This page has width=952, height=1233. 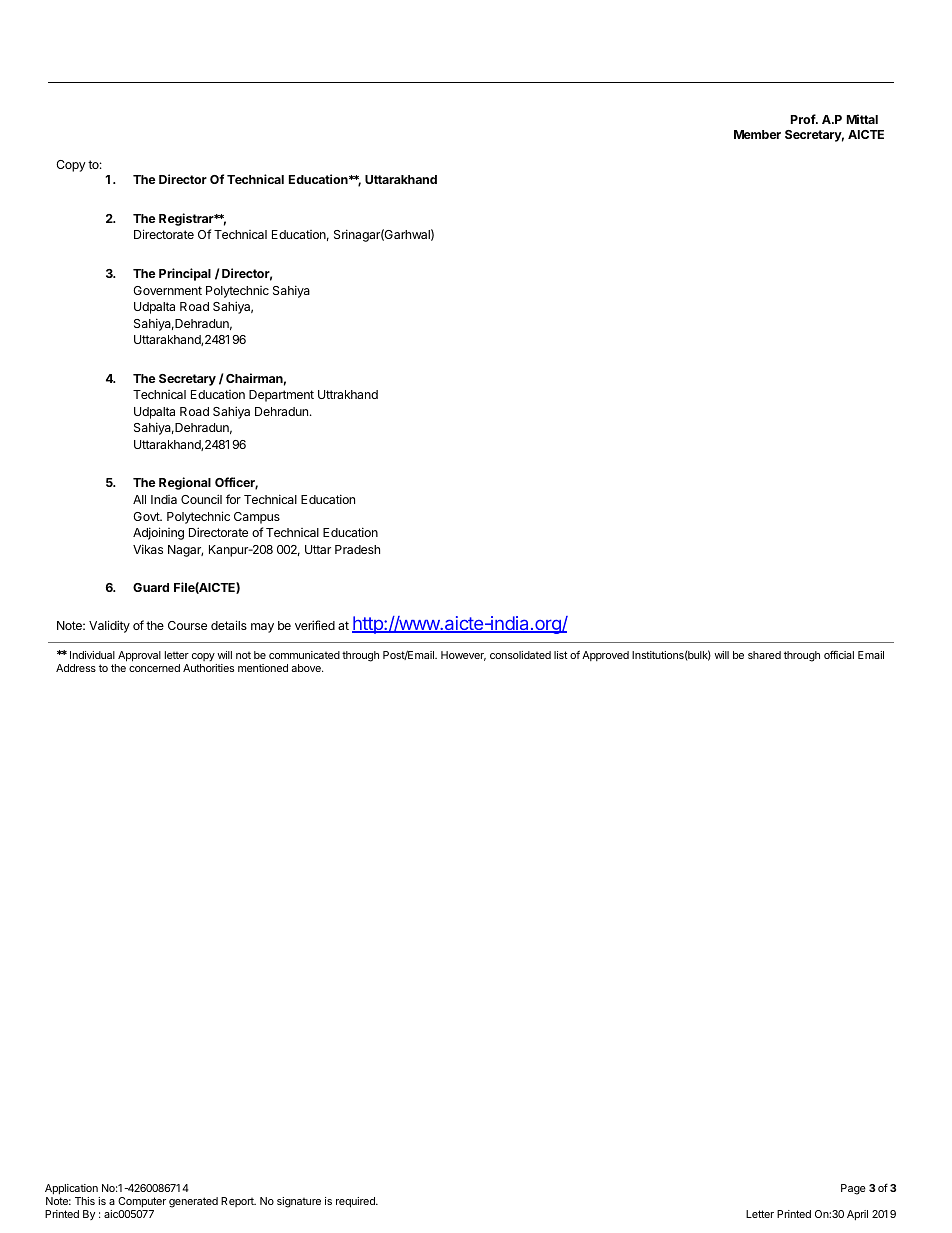 What do you see at coordinates (764, 655) in the page?
I see `shared` at bounding box center [764, 655].
